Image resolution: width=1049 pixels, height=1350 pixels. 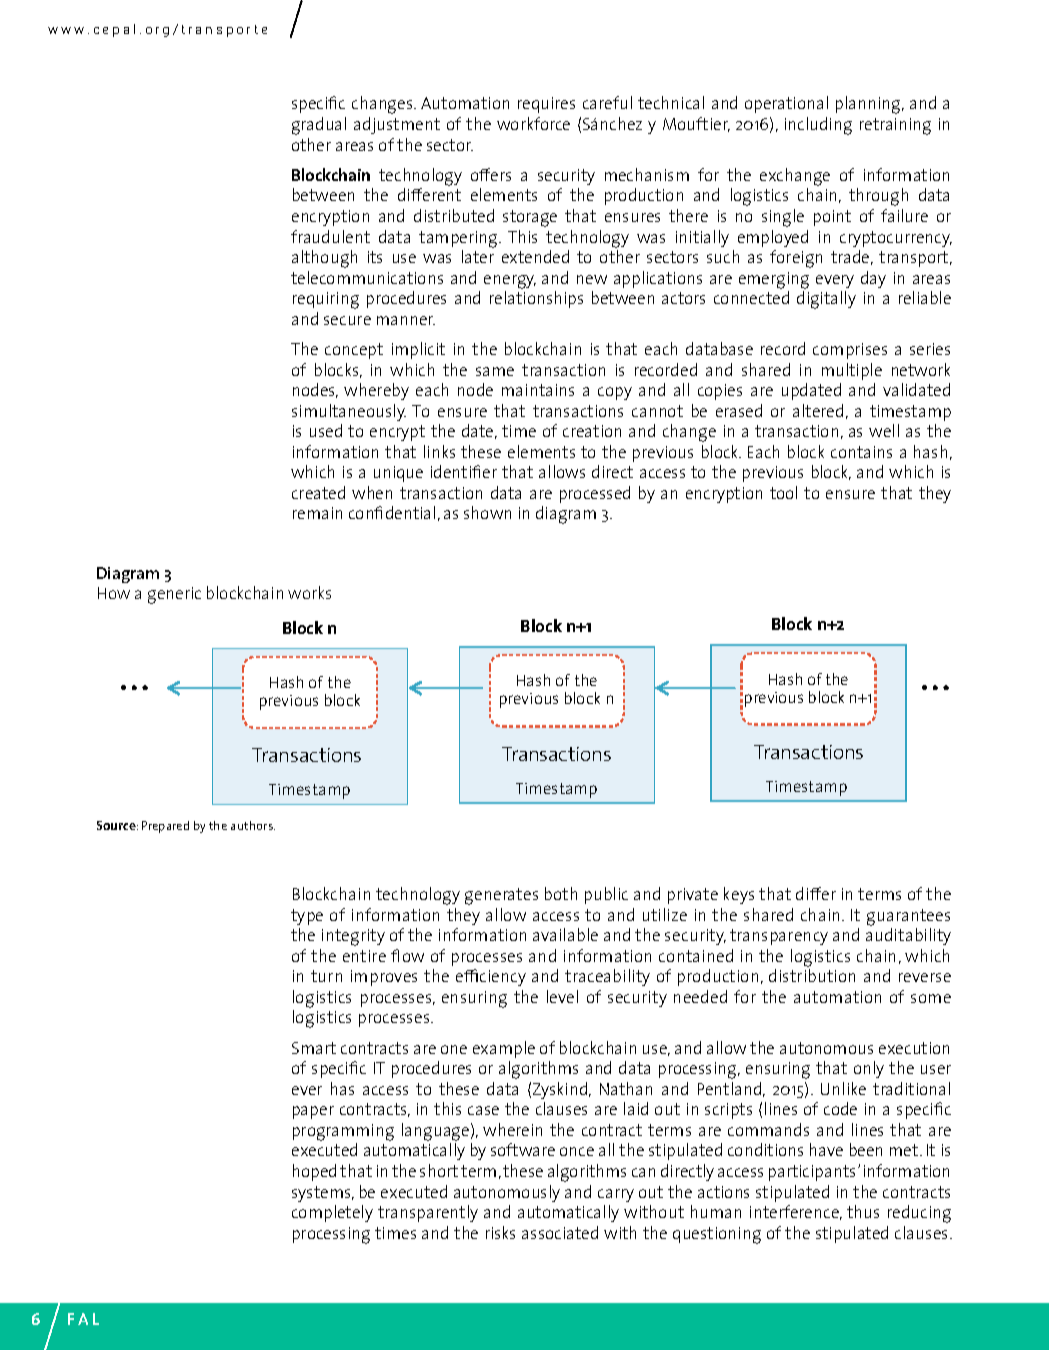 I want to click on hoped, so click(x=314, y=1172).
